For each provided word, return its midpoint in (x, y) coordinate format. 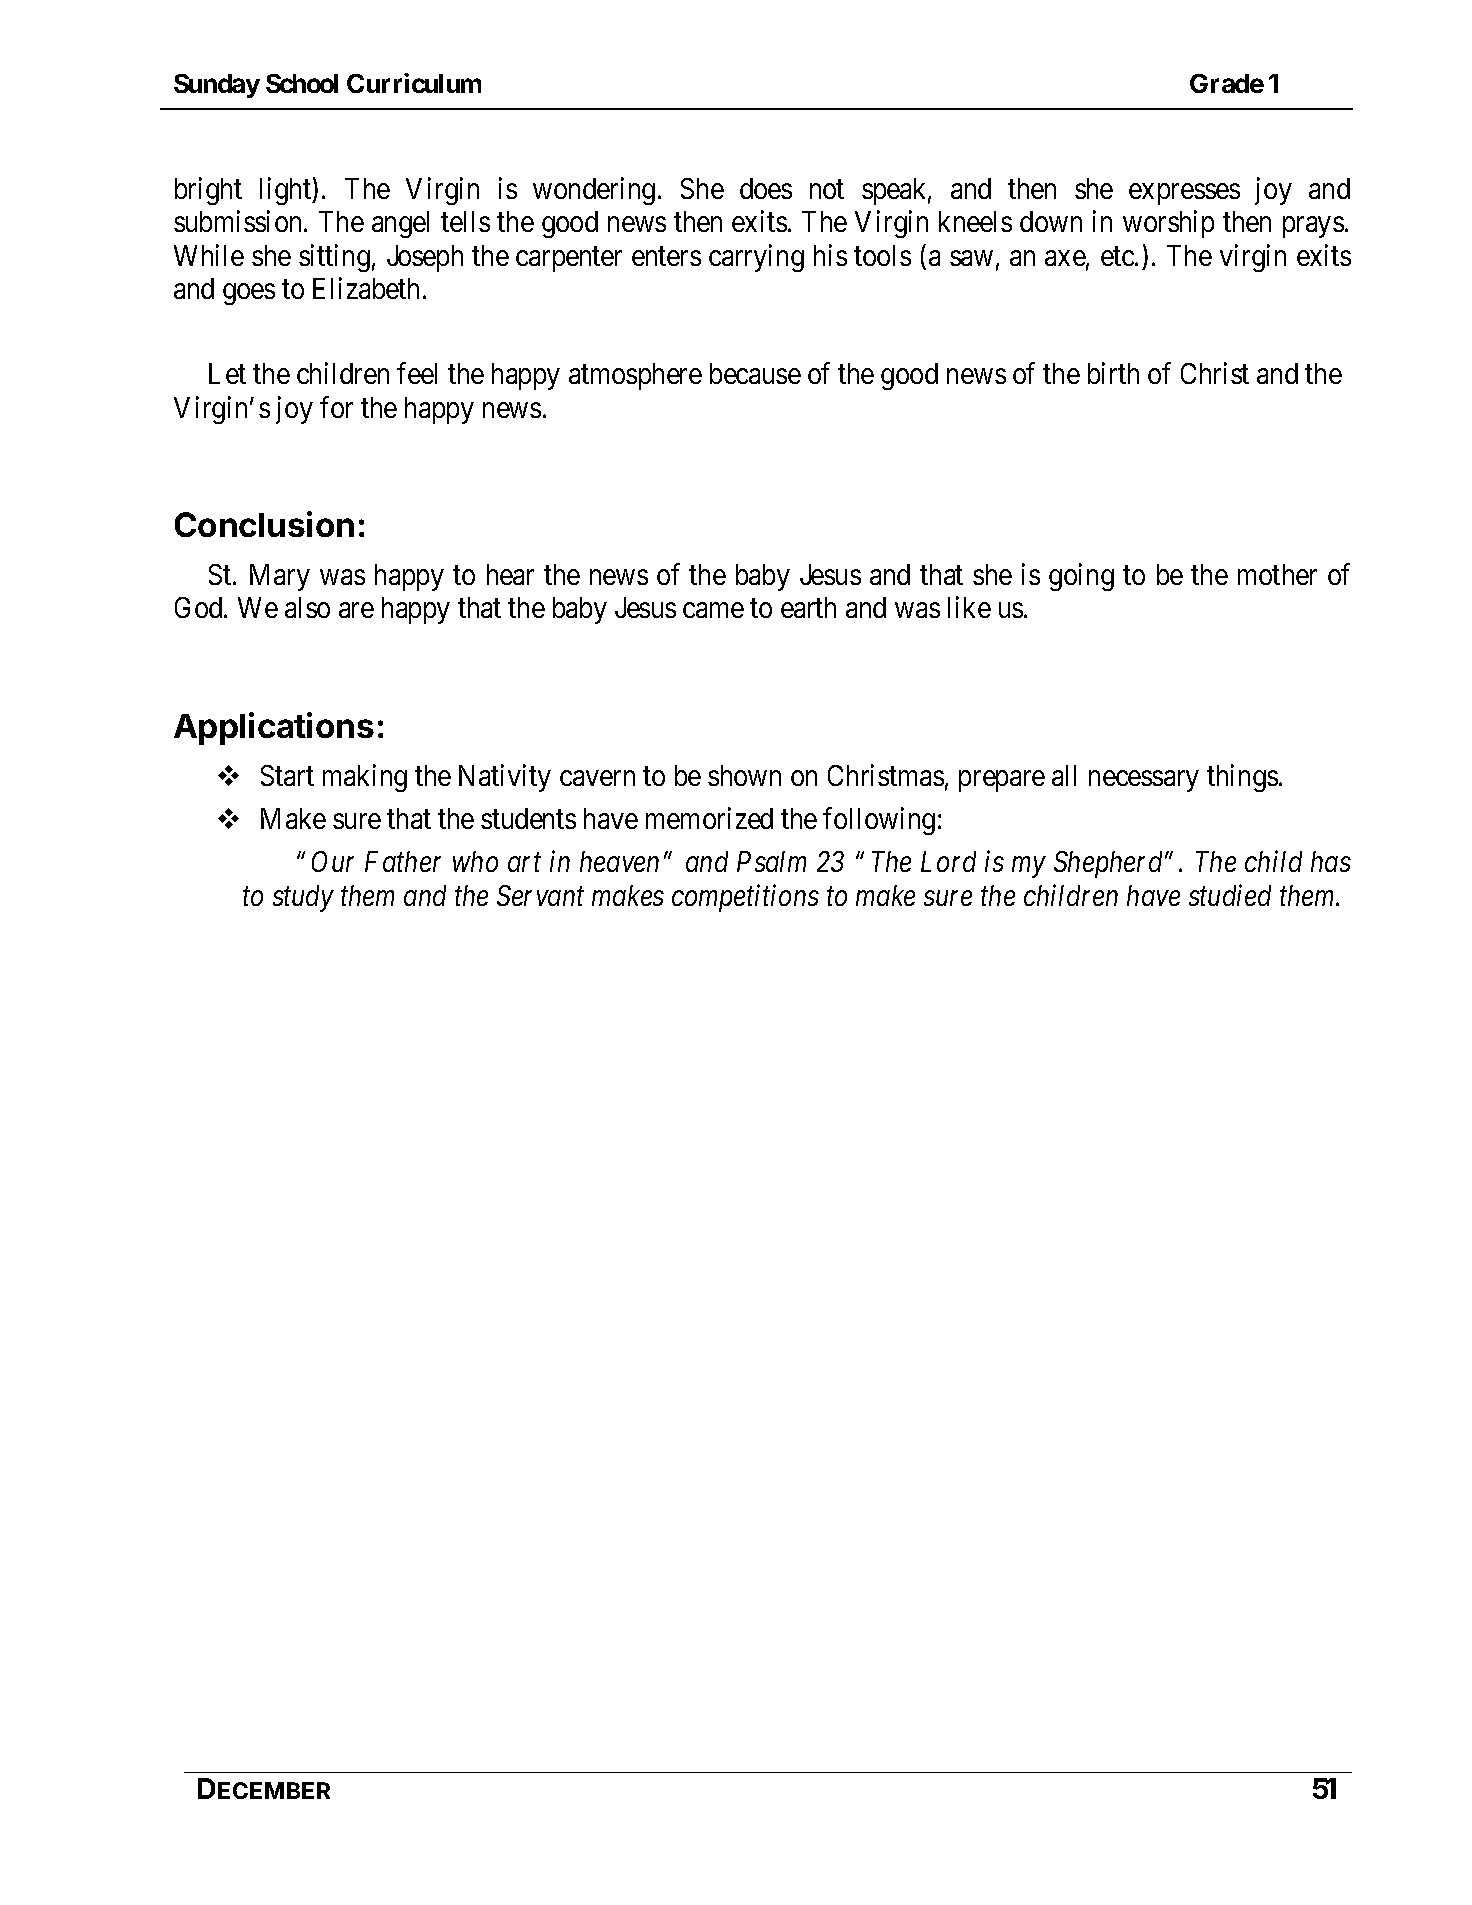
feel (417, 373)
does (766, 188)
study (303, 898)
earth (808, 607)
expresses (1184, 194)
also (307, 607)
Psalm (771, 861)
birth (1113, 373)
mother (1277, 574)
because (755, 373)
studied (1230, 895)
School (302, 83)
